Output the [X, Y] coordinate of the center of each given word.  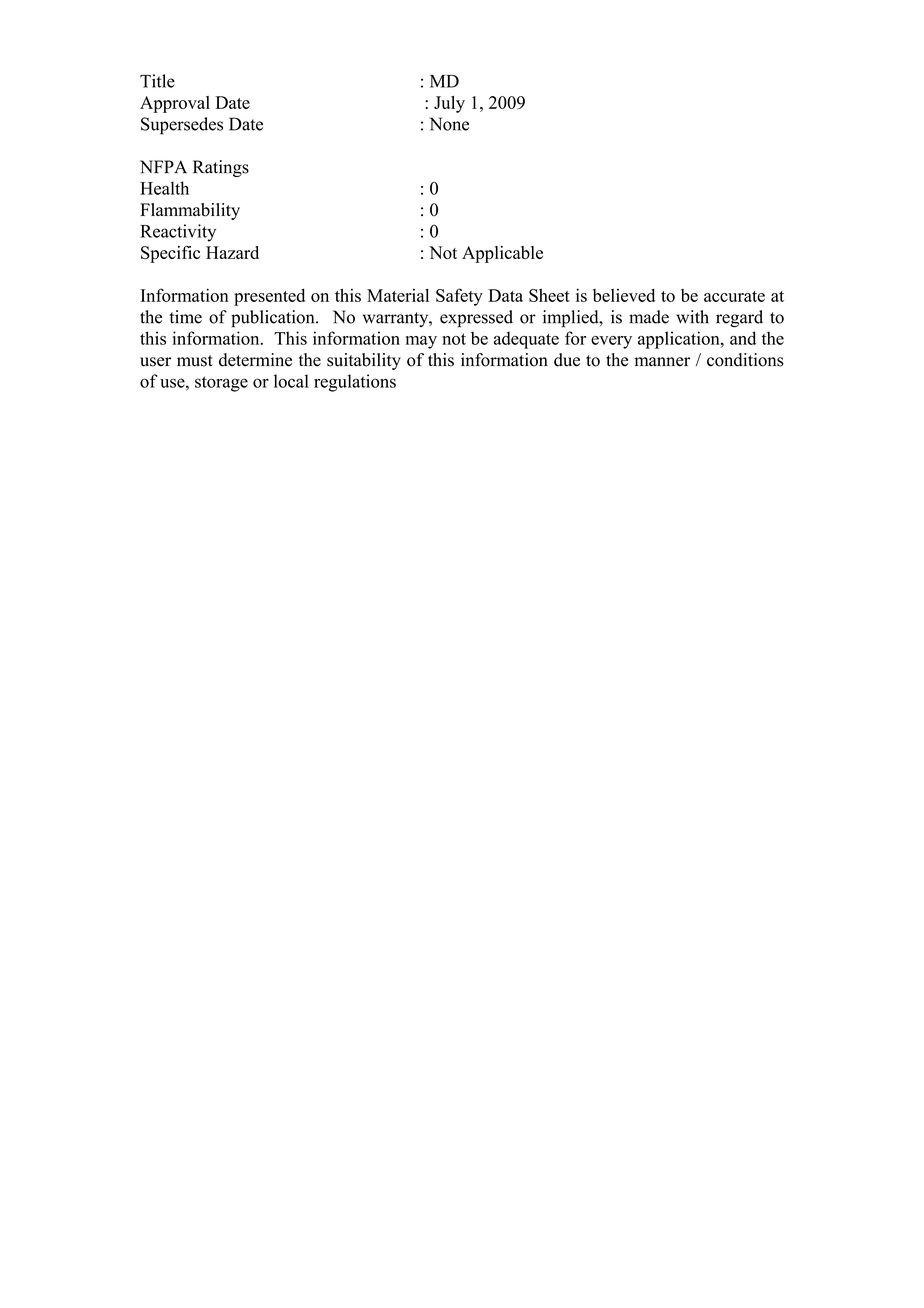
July [449, 104]
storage [221, 384]
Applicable [502, 254]
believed [624, 295]
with [692, 317]
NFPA [163, 166]
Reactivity [178, 233]
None [449, 124]
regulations [355, 383]
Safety [459, 297]
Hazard [232, 252]
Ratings [221, 168]
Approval [175, 104]
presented [269, 297]
